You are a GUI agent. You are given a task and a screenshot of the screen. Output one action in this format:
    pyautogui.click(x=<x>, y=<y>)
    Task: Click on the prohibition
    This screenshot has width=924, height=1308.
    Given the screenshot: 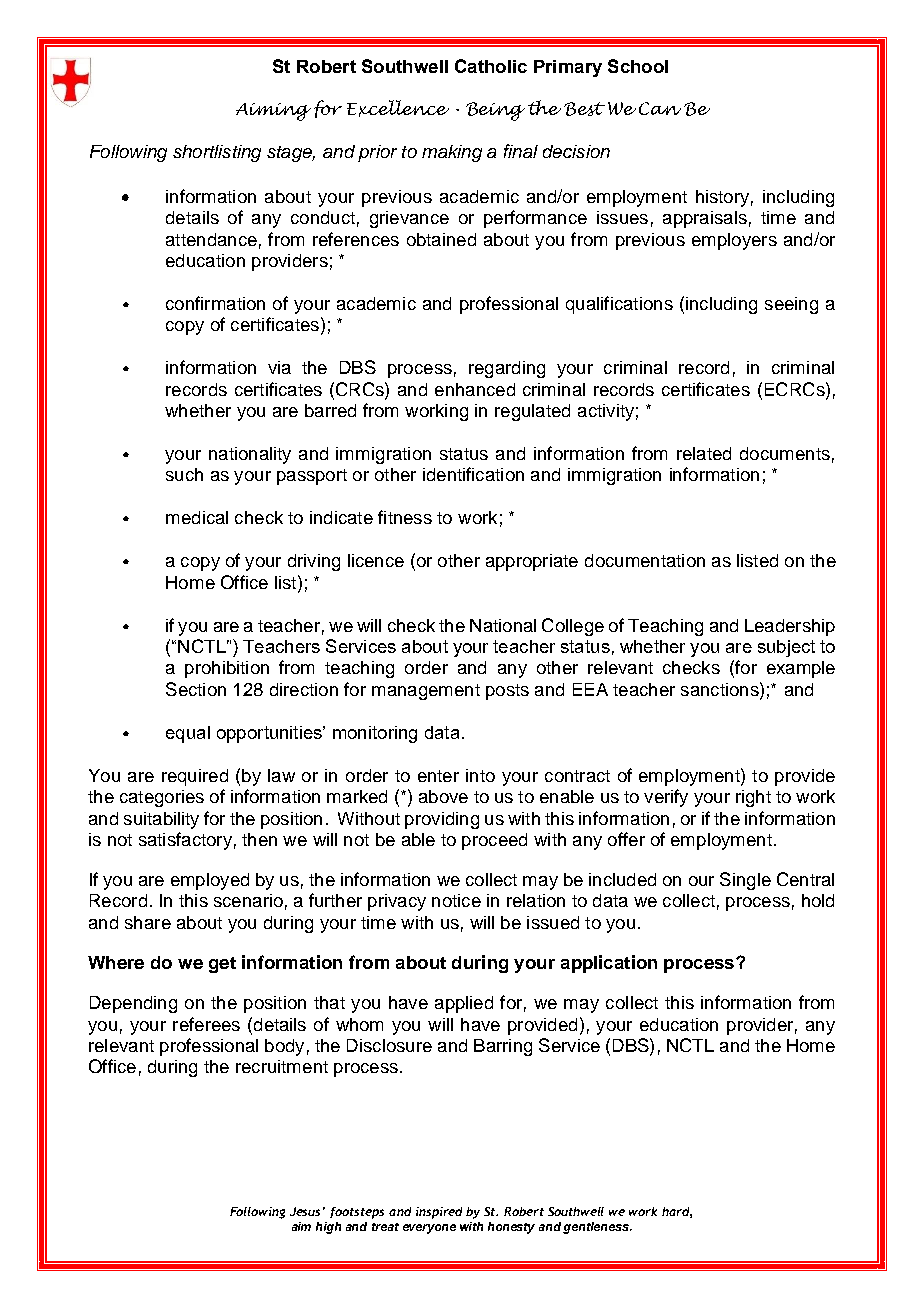 What is the action you would take?
    pyautogui.click(x=227, y=669)
